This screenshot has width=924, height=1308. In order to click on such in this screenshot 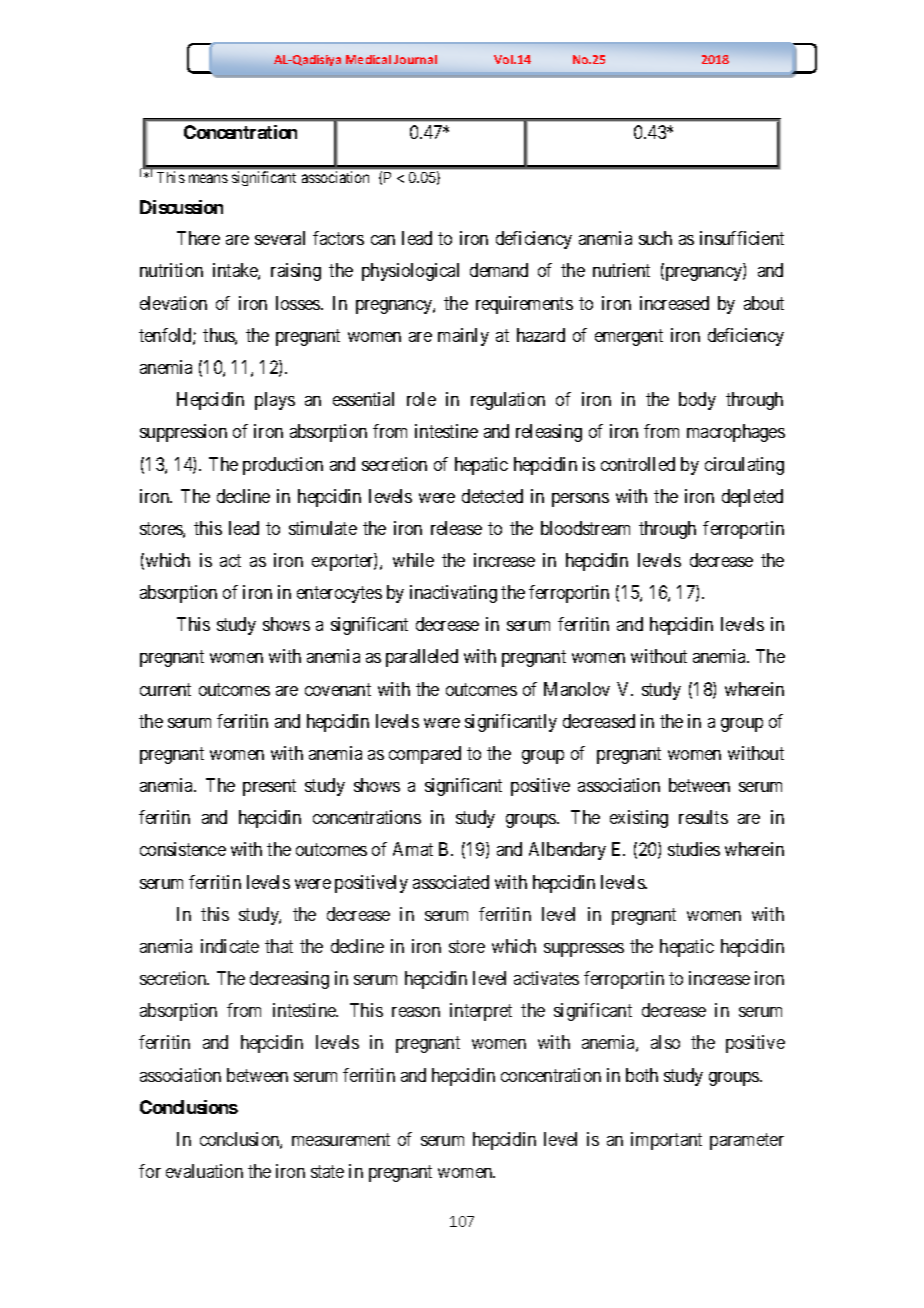, I will do `click(655, 238)`.
